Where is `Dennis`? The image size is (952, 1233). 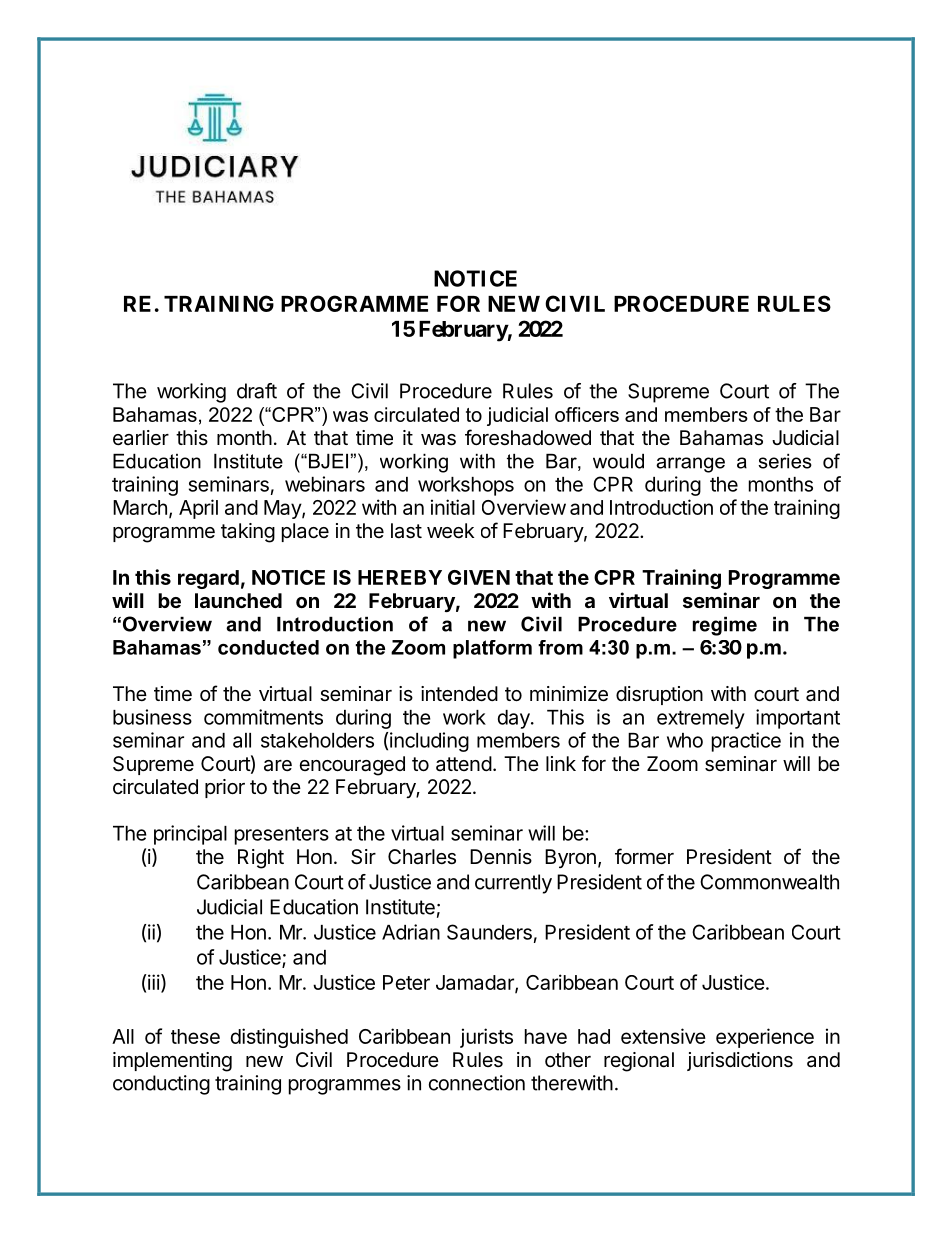
Dennis is located at coordinates (501, 856).
